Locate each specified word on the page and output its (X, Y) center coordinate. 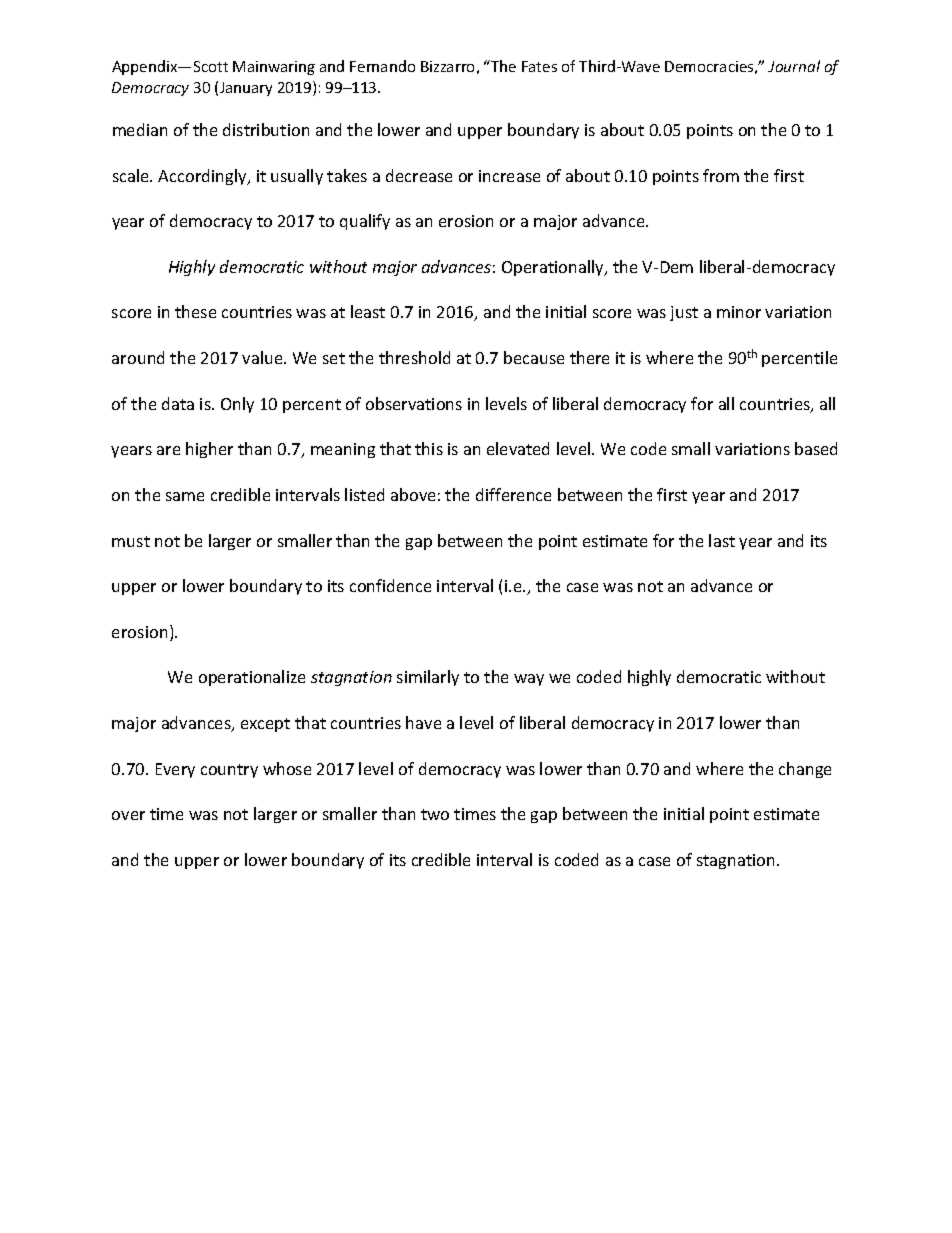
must (131, 541)
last (722, 540)
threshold (414, 357)
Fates (539, 66)
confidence (390, 585)
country (229, 771)
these (195, 311)
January (246, 89)
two (435, 814)
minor (739, 312)
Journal (794, 66)
